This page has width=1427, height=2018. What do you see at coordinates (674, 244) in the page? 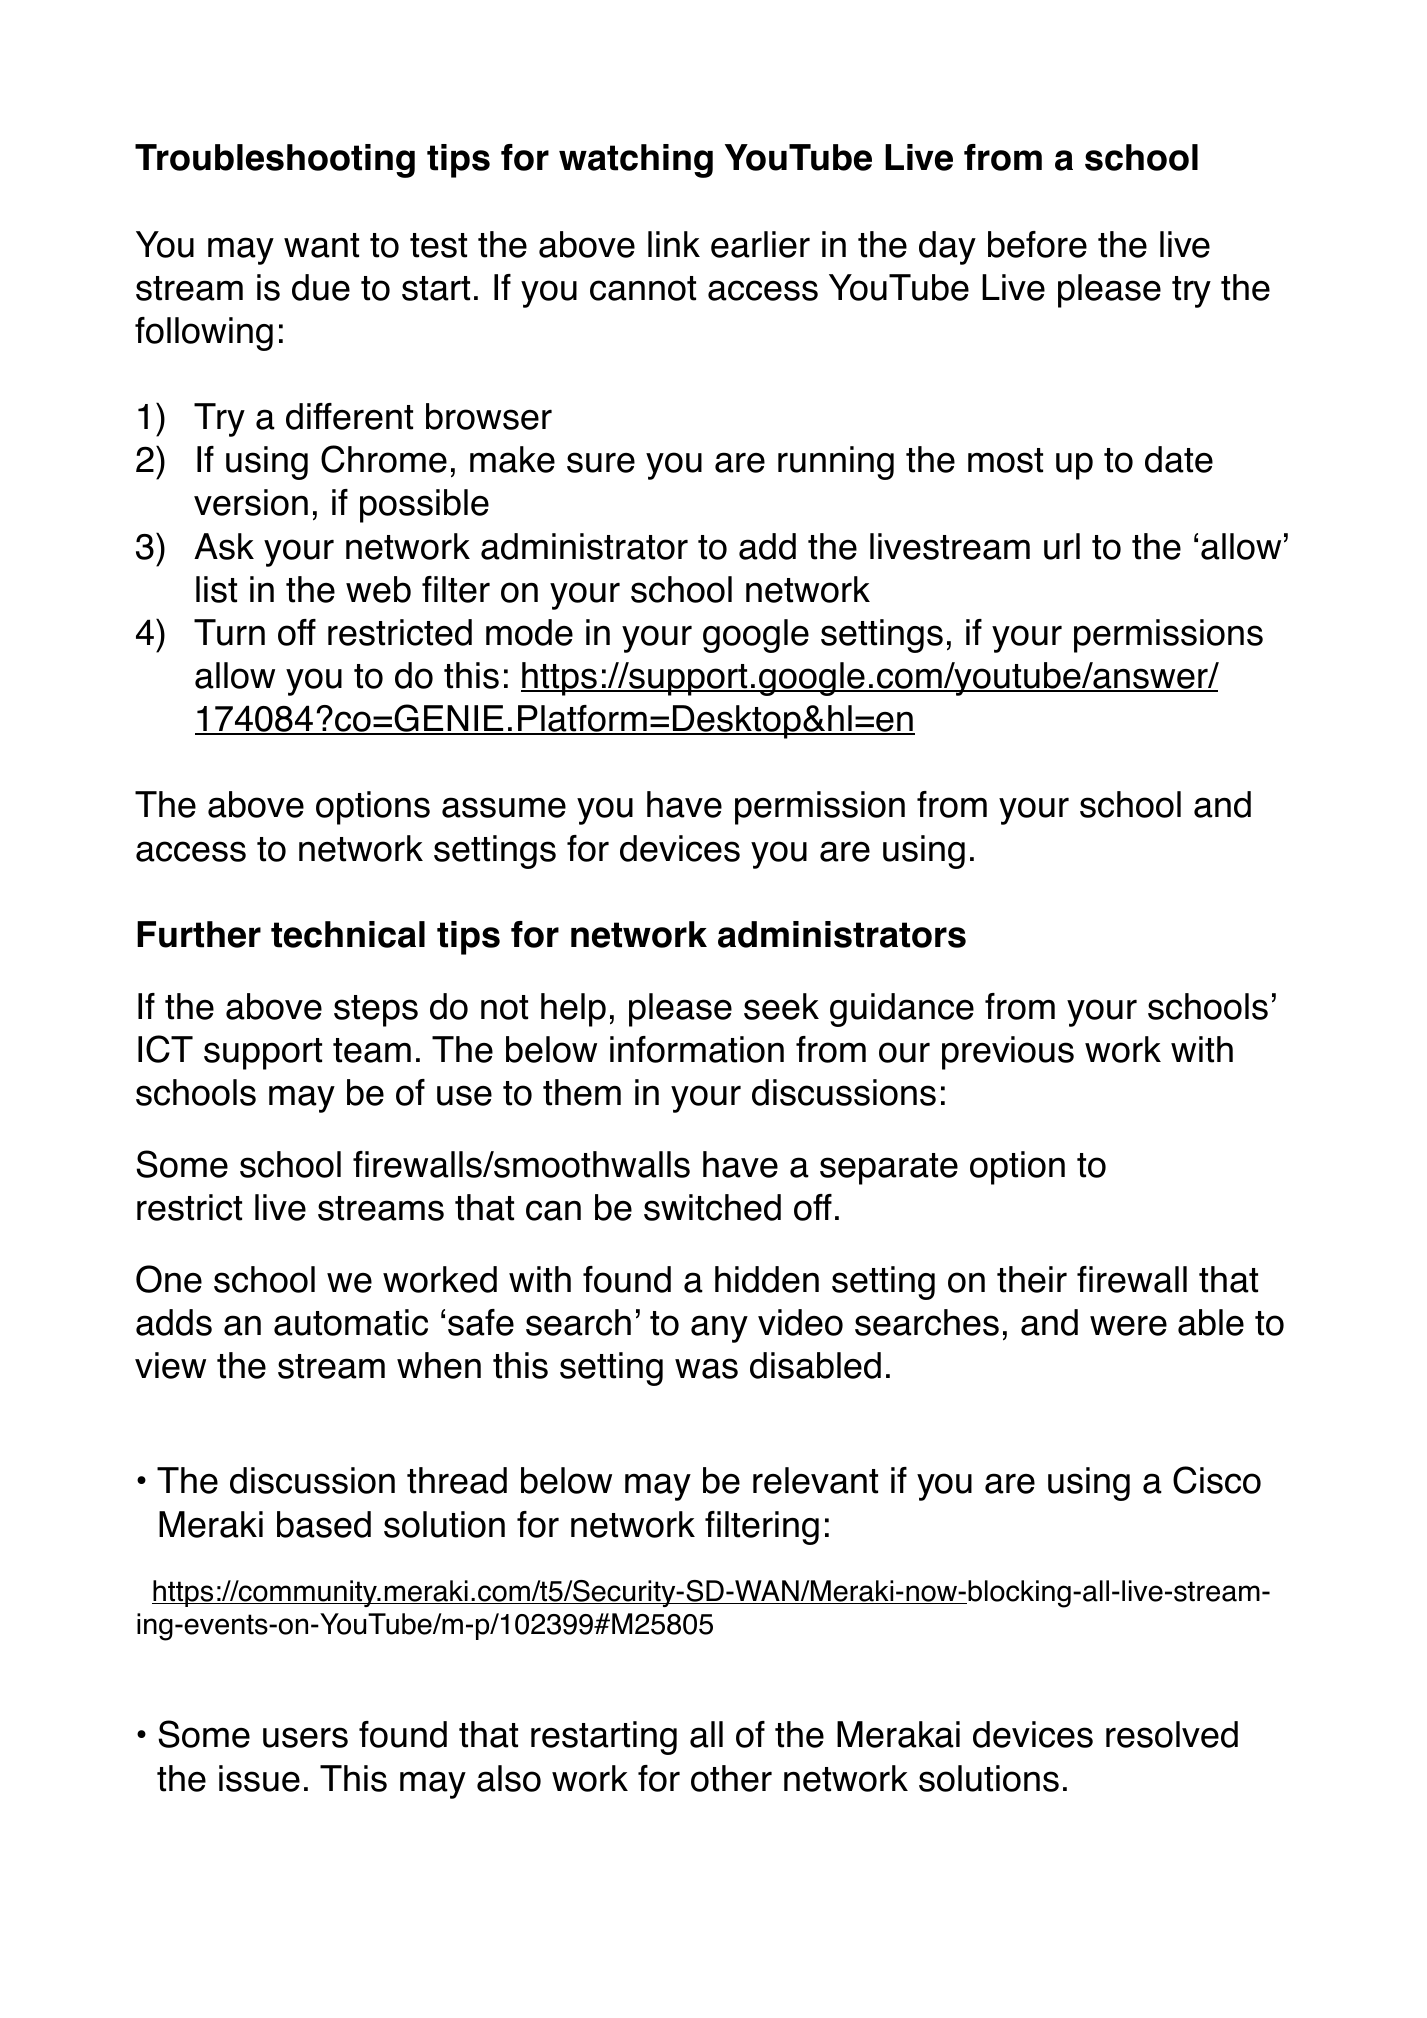
I see `link` at bounding box center [674, 244].
